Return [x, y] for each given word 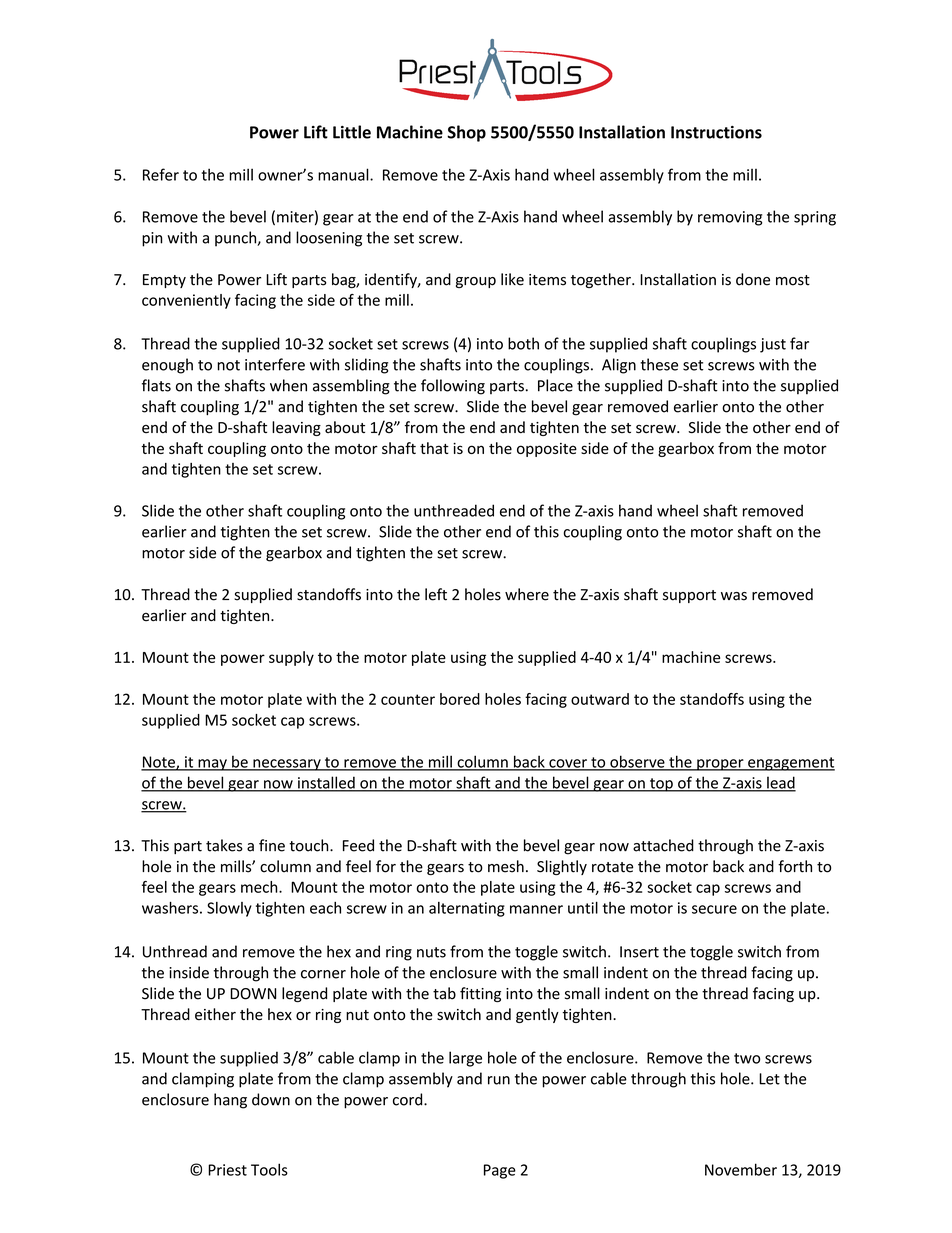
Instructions [716, 132]
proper [720, 765]
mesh [506, 866]
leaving [296, 428]
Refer [161, 174]
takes [224, 845]
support [689, 596]
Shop [466, 133]
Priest [227, 1170]
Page [500, 1171]
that [434, 448]
